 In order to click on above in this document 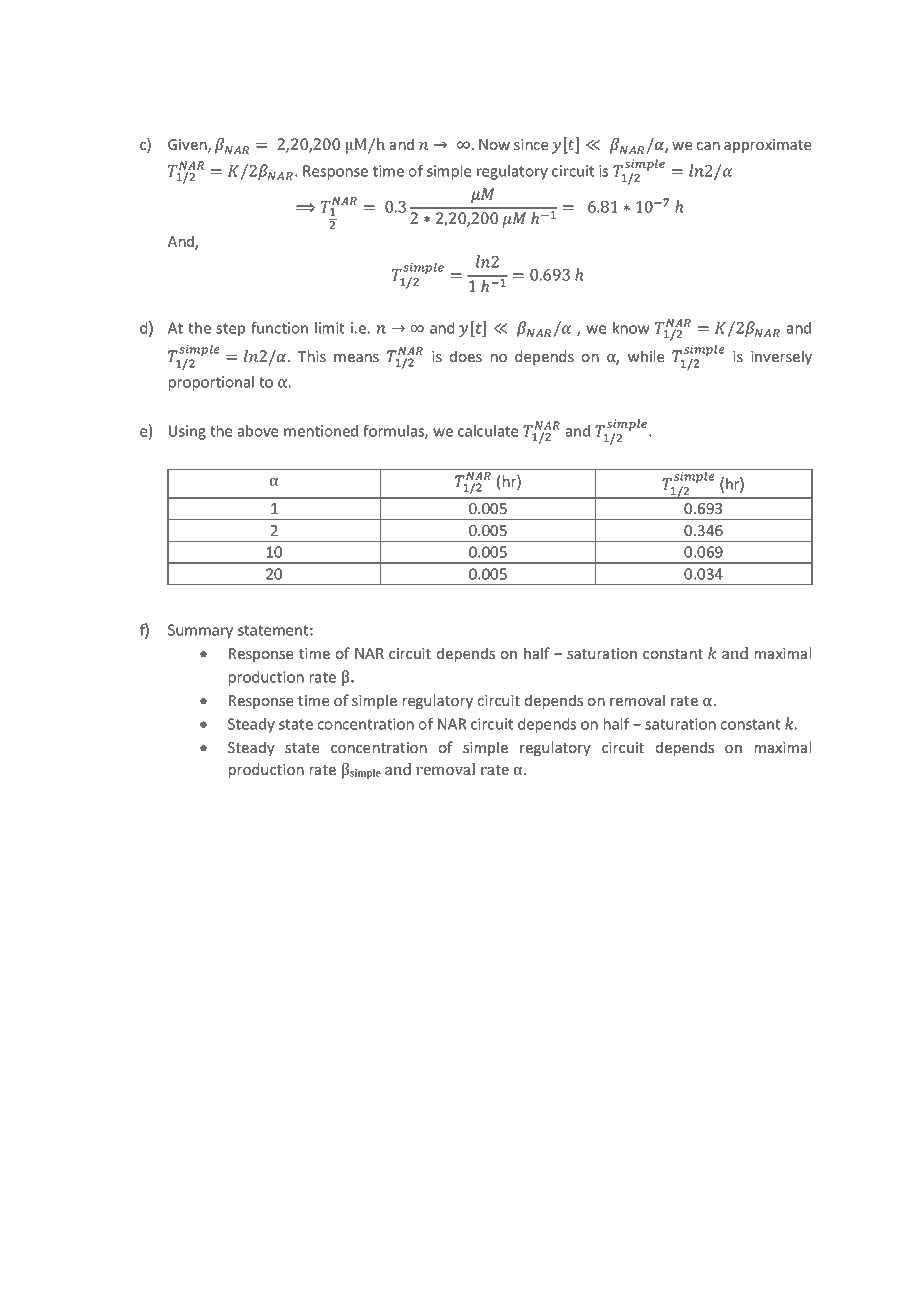, I will do `click(258, 431)`.
